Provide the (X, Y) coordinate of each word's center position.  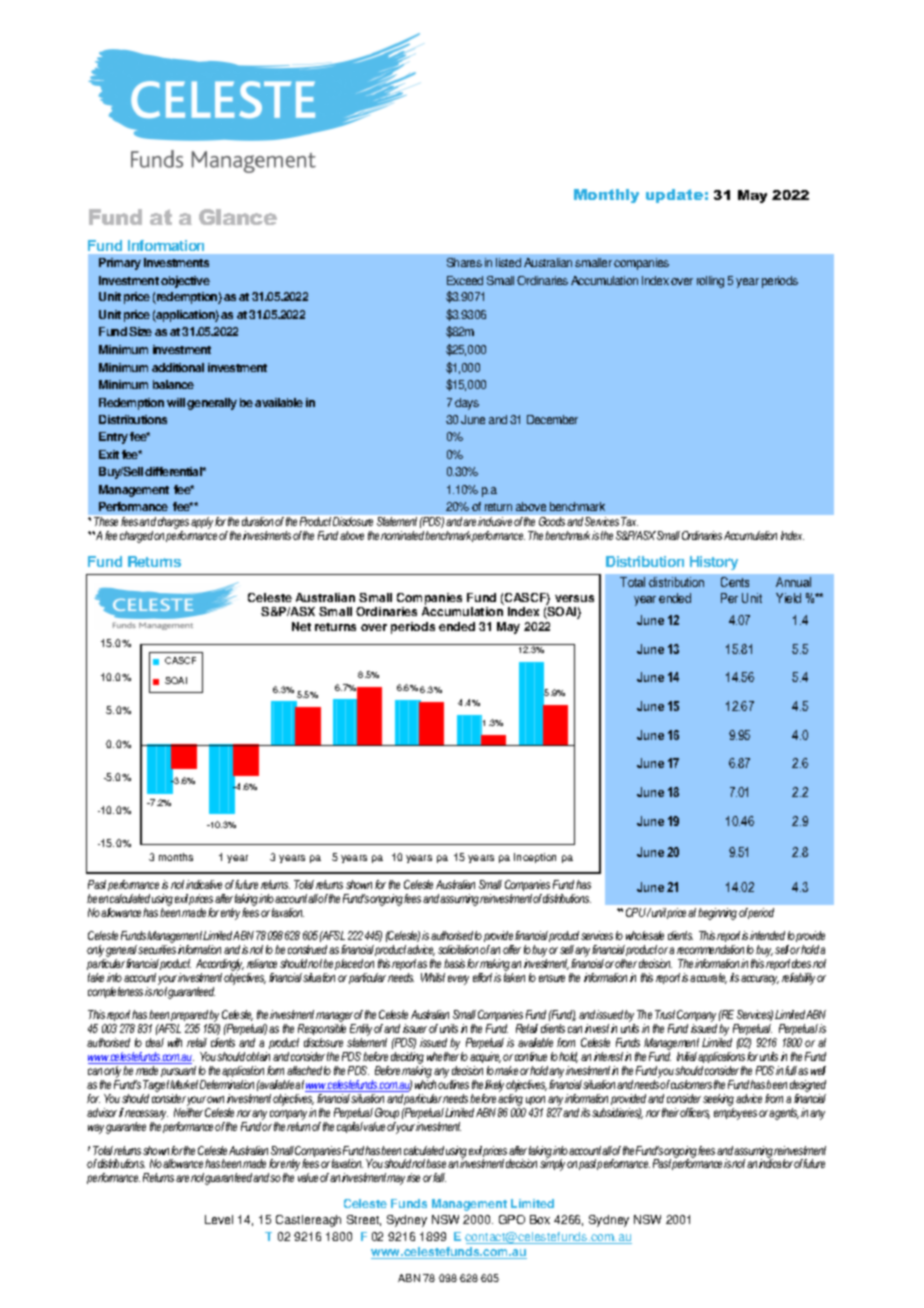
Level (219, 1219)
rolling (710, 282)
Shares (464, 262)
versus (574, 598)
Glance (238, 217)
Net (301, 626)
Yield (788, 598)
